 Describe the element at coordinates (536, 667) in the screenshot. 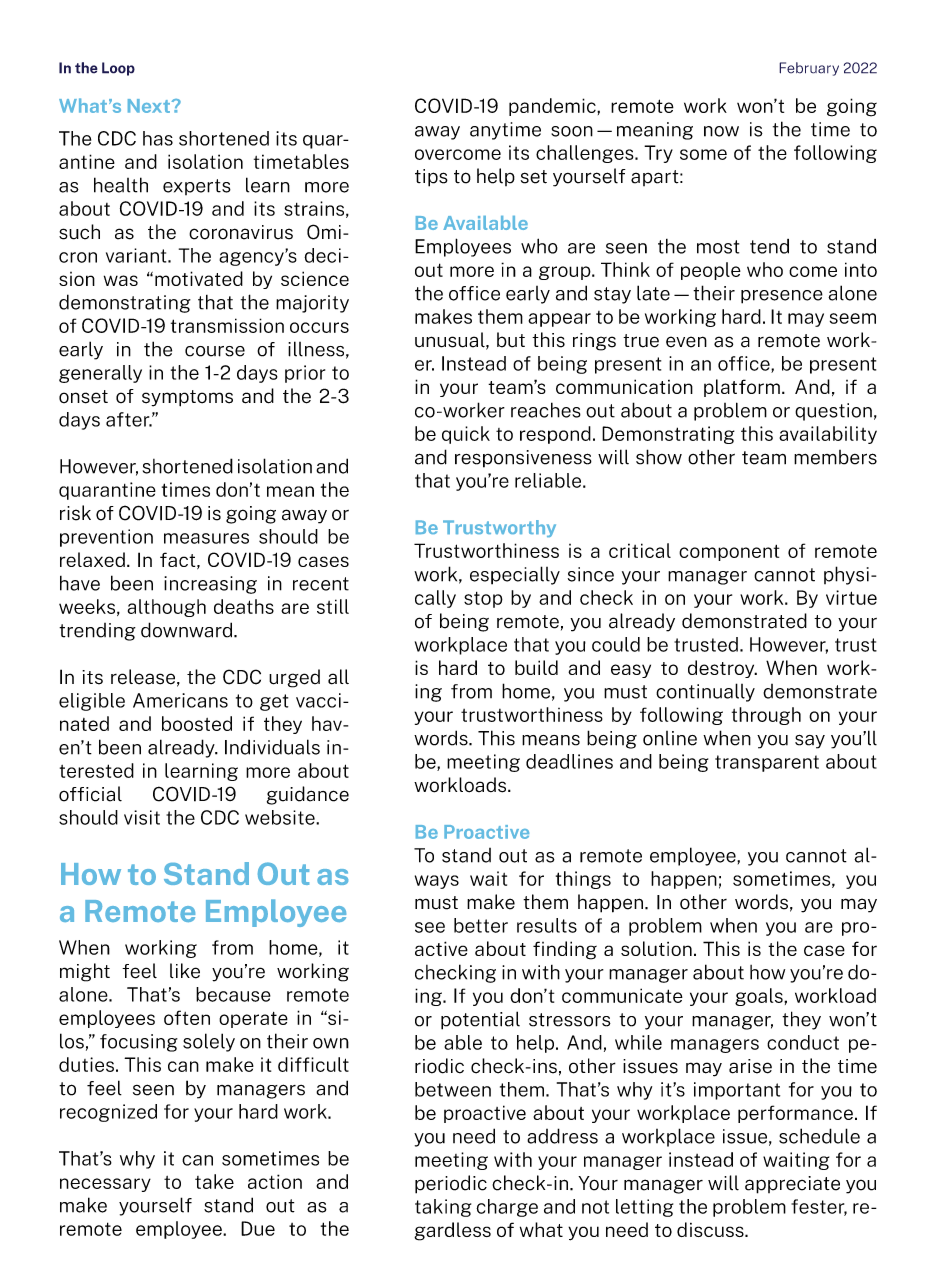

I see `build` at that location.
